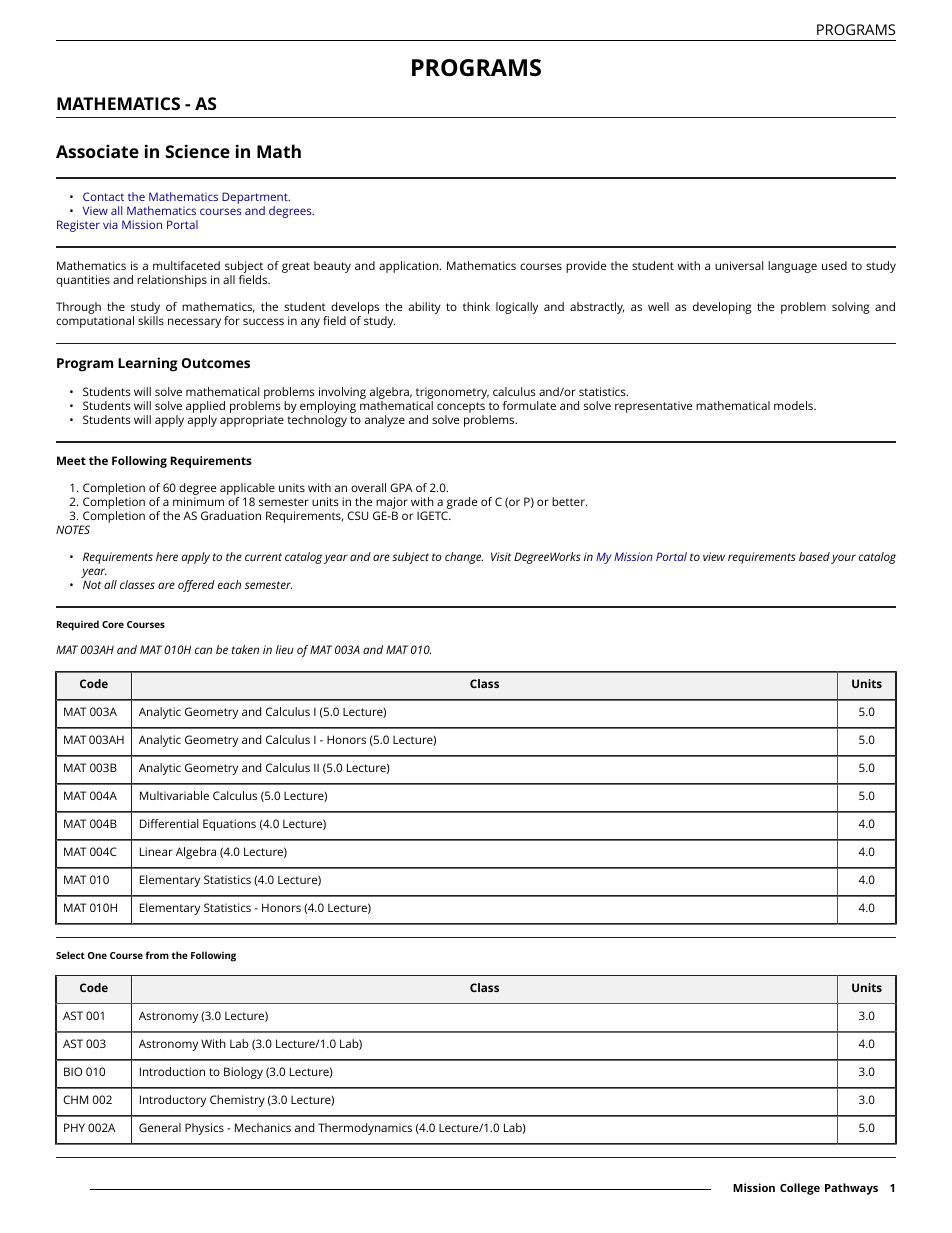 The width and height of the page is (952, 1233). I want to click on application, so click(410, 267).
